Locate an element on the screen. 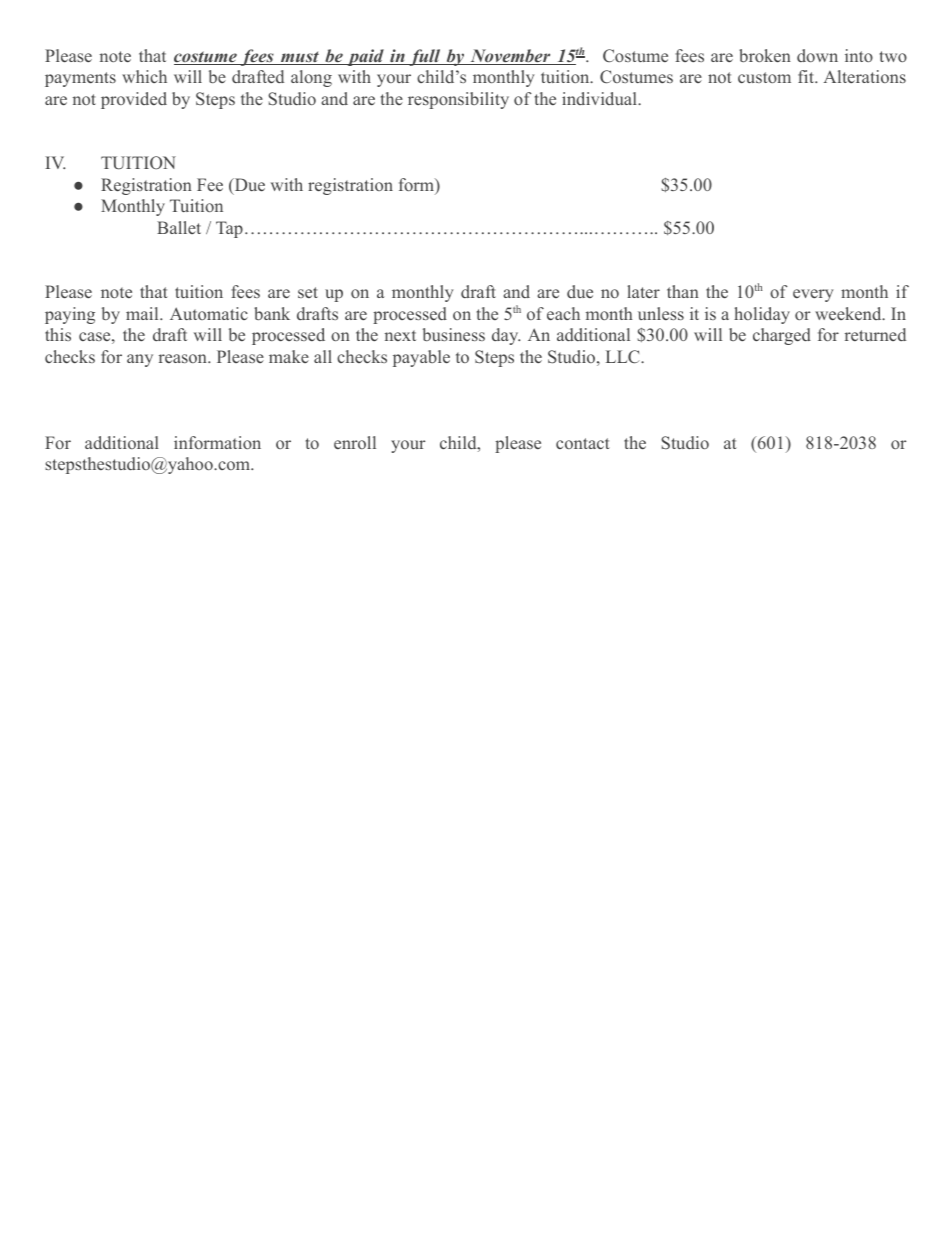 This screenshot has height=1233, width=952. responsibility is located at coordinates (458, 100).
